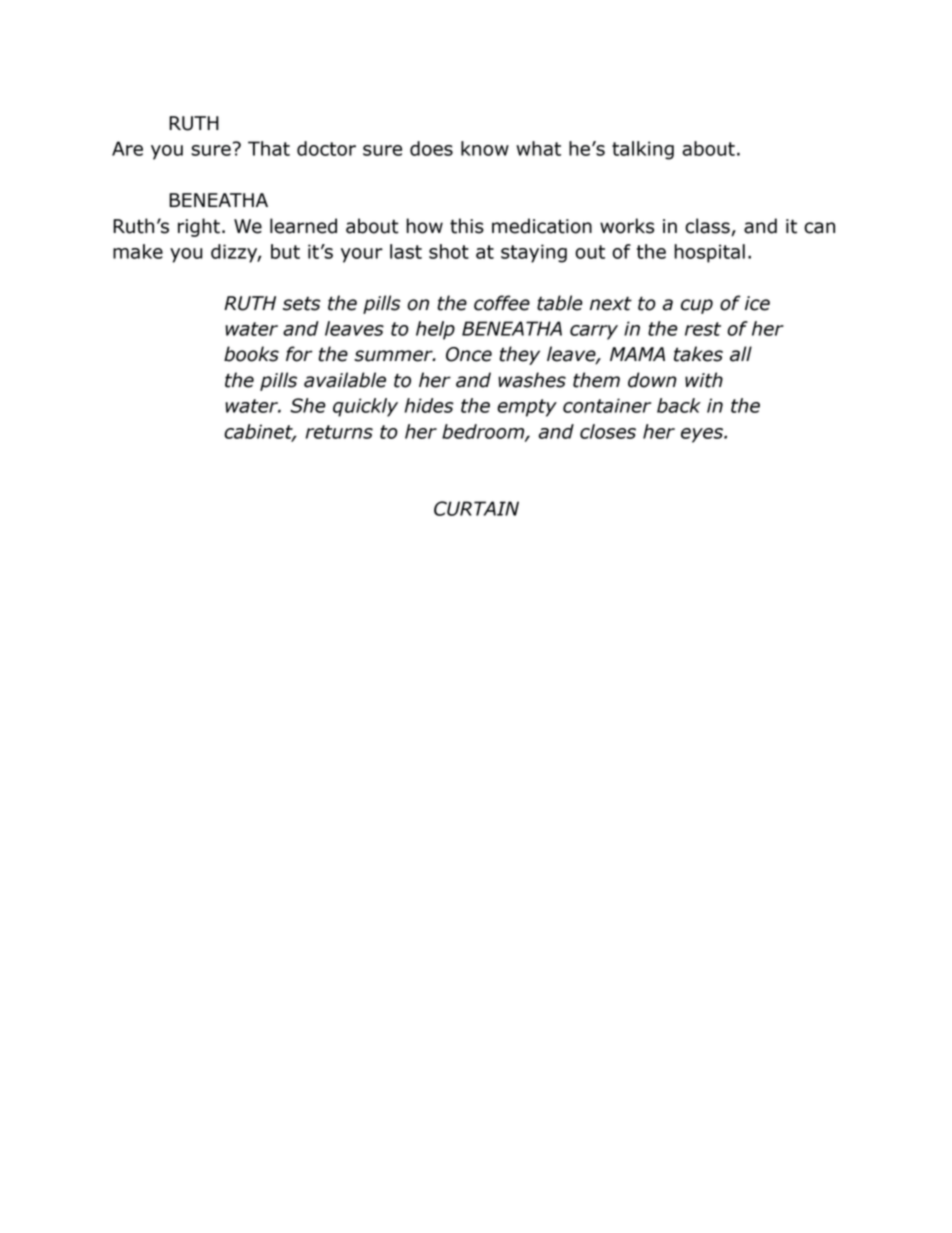 The height and width of the page is (1233, 952). Describe the element at coordinates (485, 148) in the page. I see `know` at that location.
